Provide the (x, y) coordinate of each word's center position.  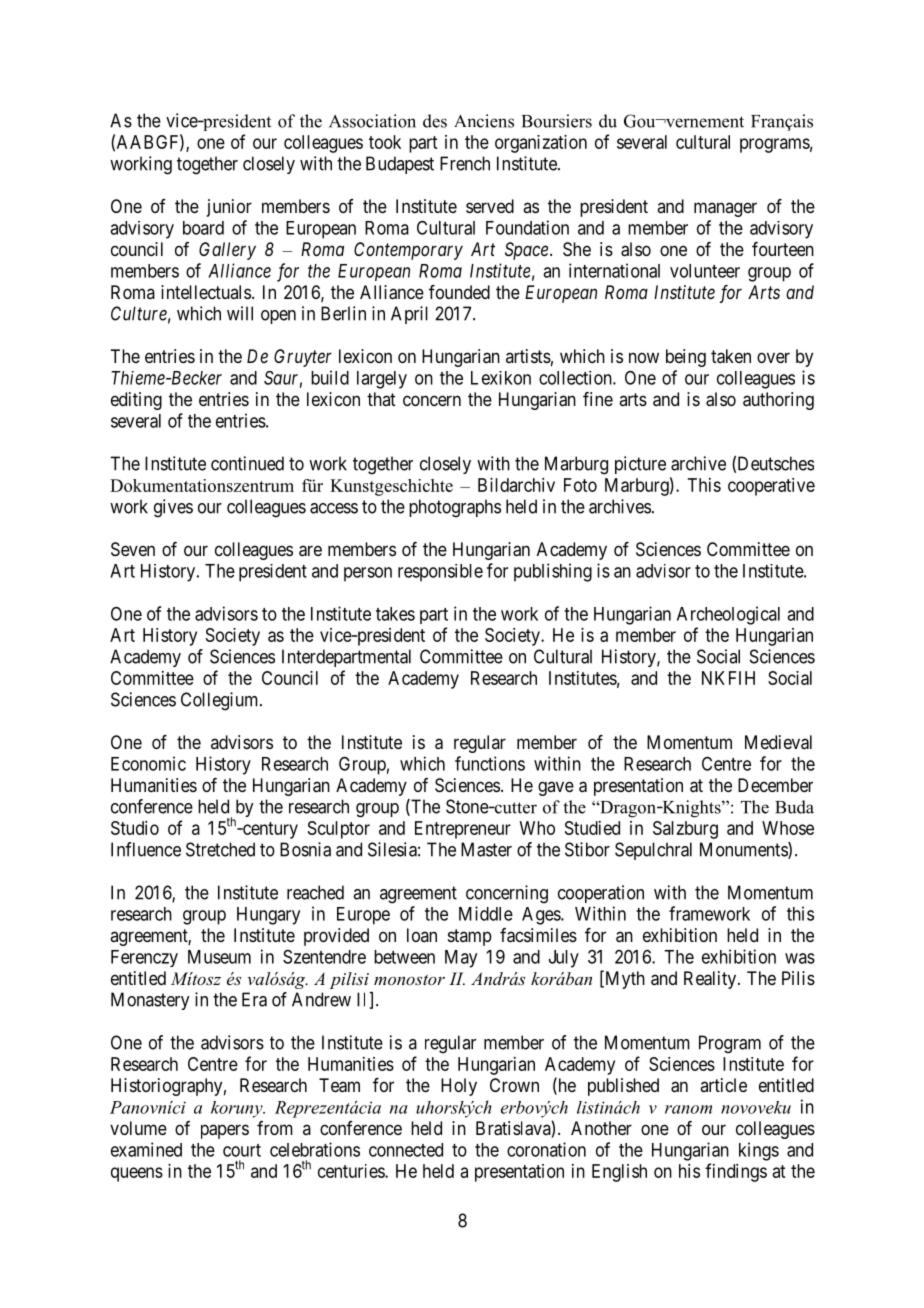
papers (225, 1131)
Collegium (221, 701)
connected (406, 1150)
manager (725, 209)
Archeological (728, 615)
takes (395, 614)
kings (759, 1151)
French (465, 163)
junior (229, 208)
